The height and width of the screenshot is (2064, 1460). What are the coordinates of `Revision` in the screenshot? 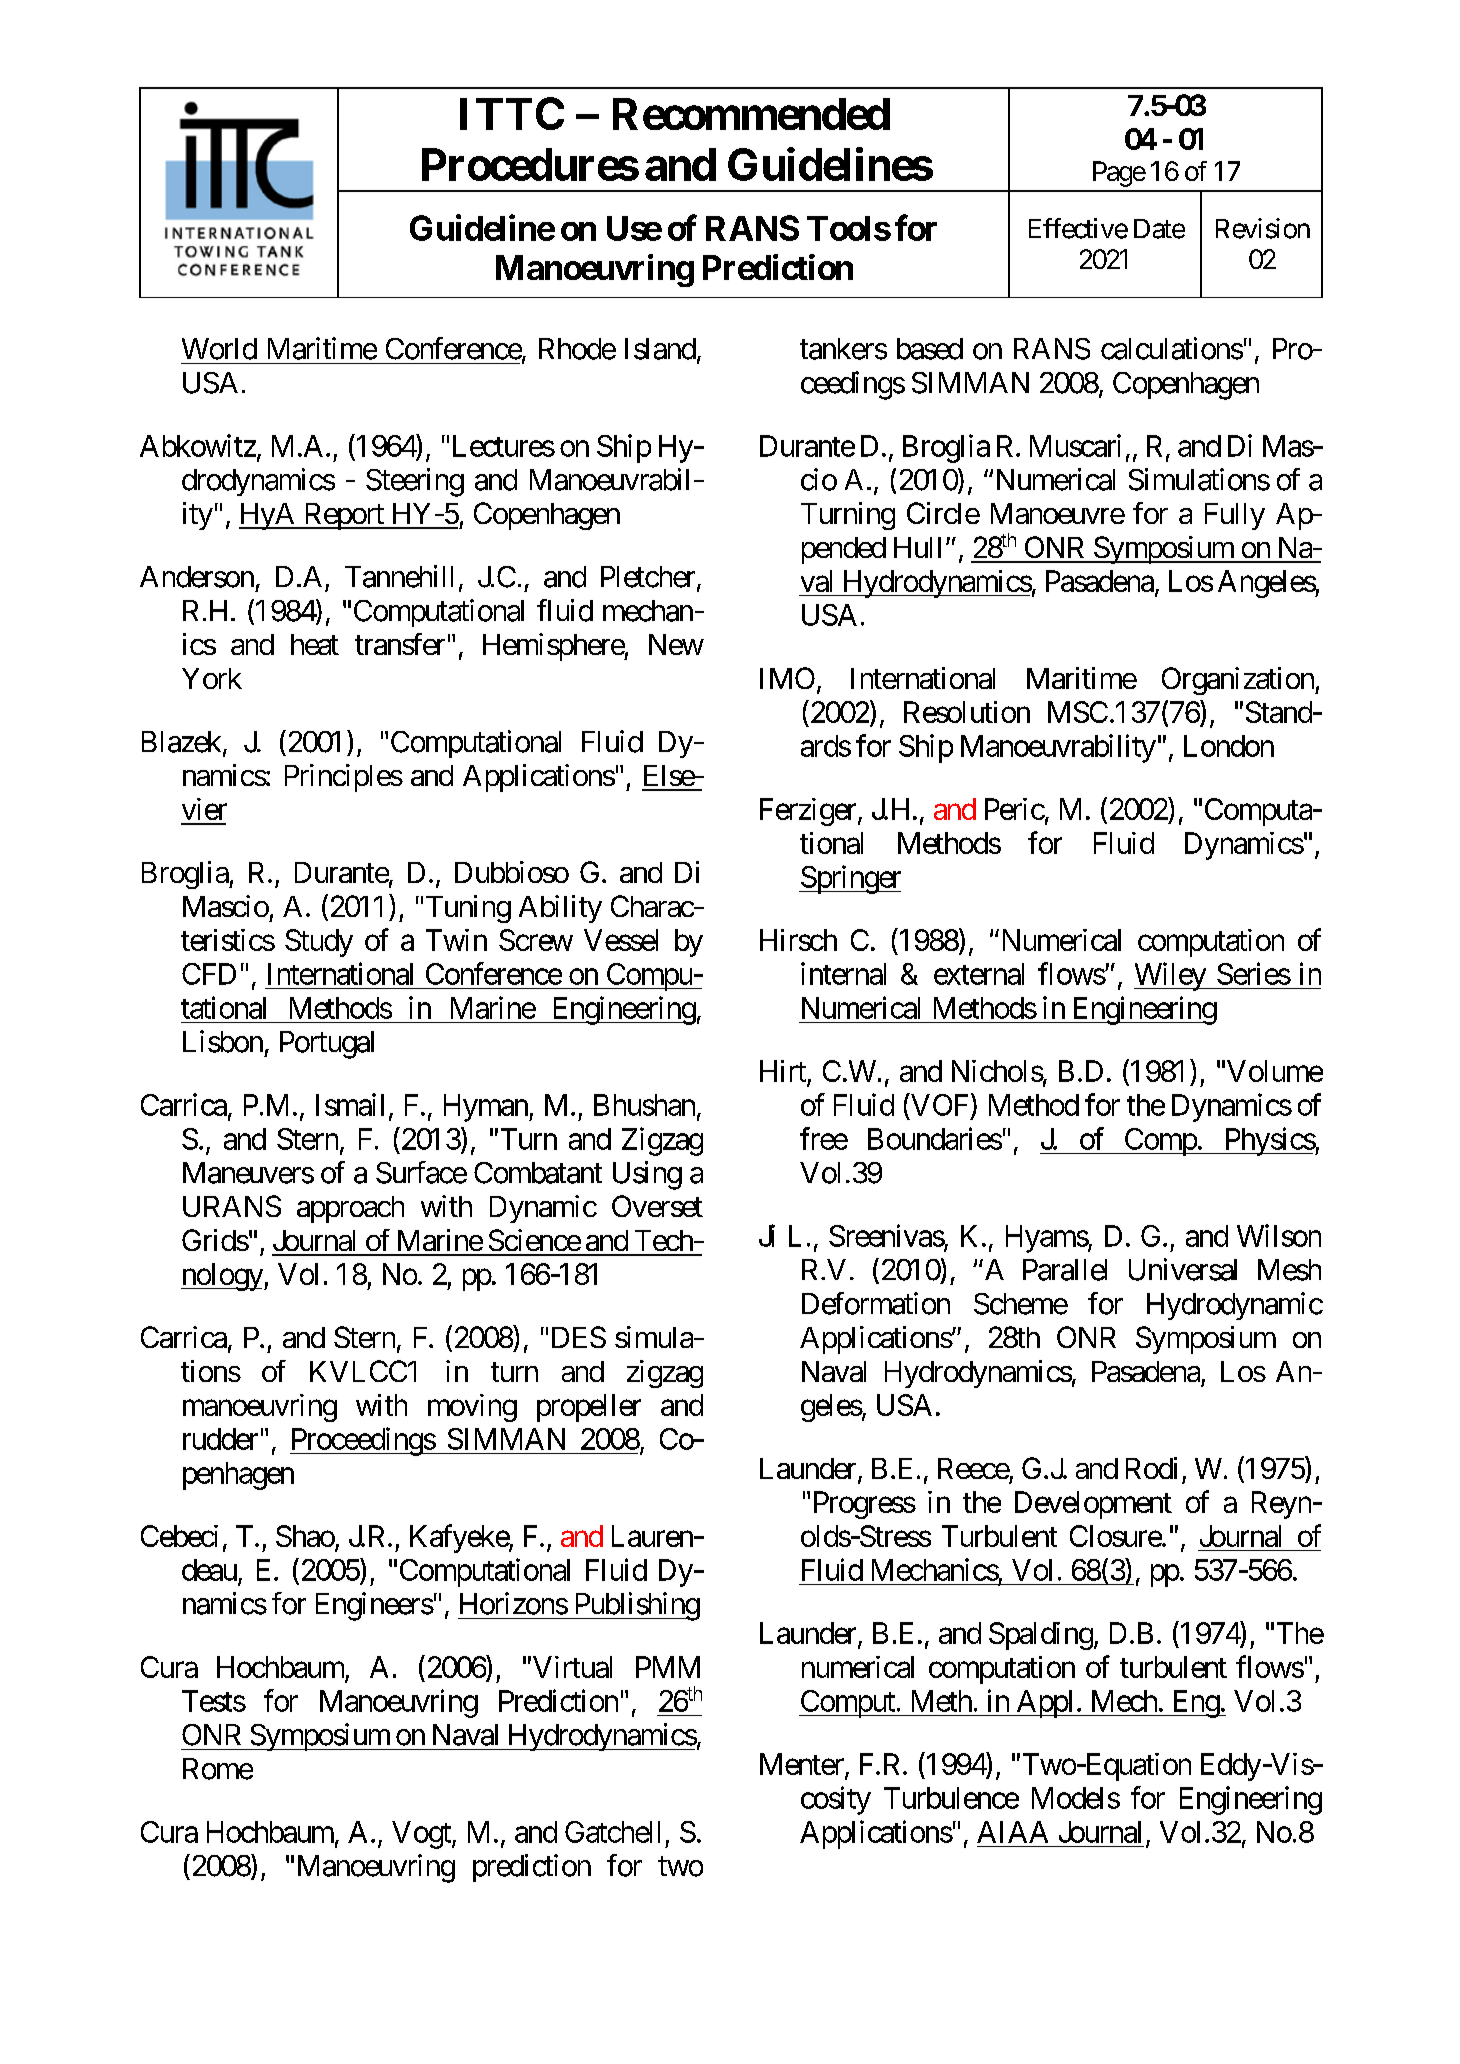 It's located at (1263, 228).
